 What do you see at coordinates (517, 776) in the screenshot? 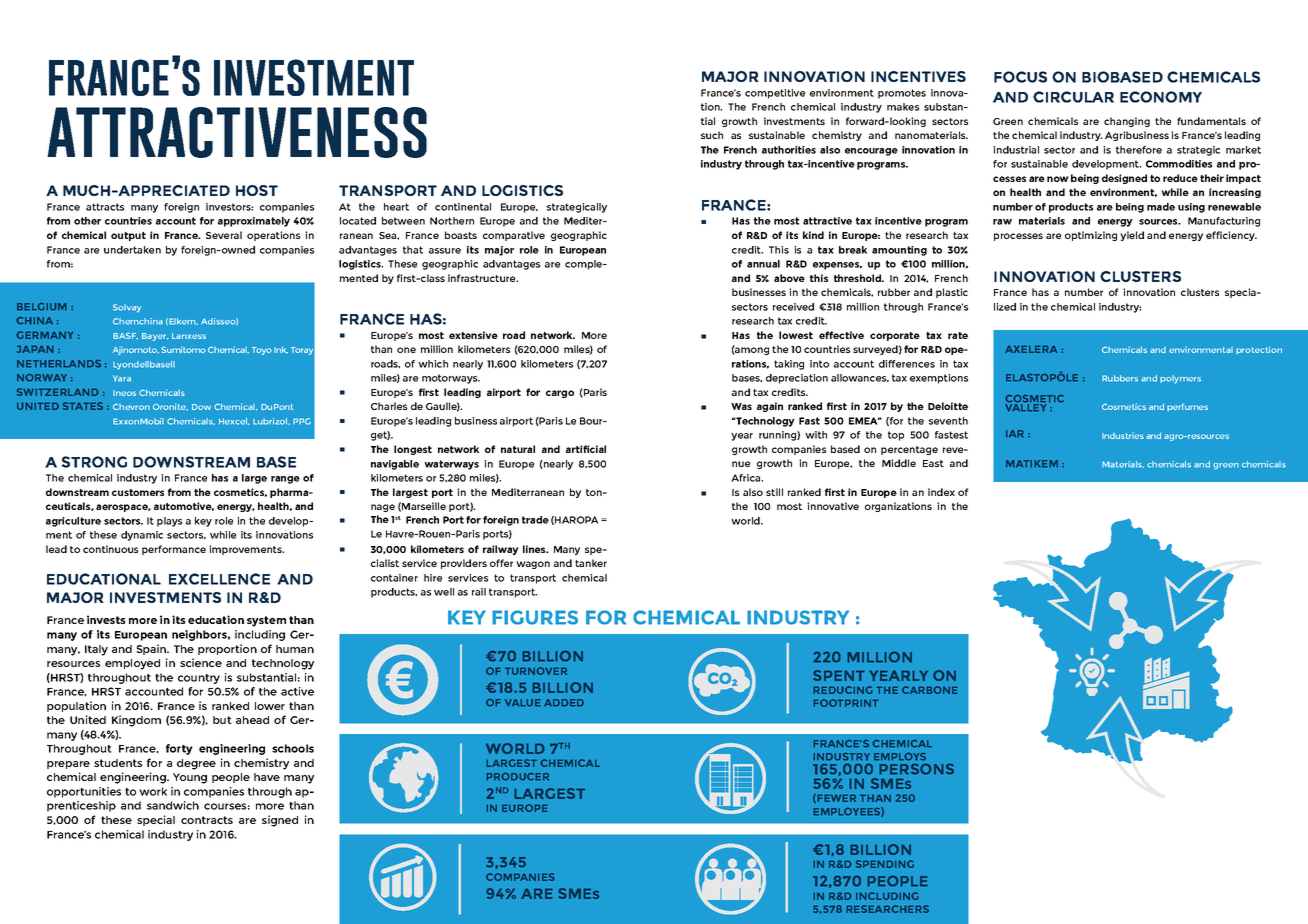
I see `PRODUCER` at bounding box center [517, 776].
